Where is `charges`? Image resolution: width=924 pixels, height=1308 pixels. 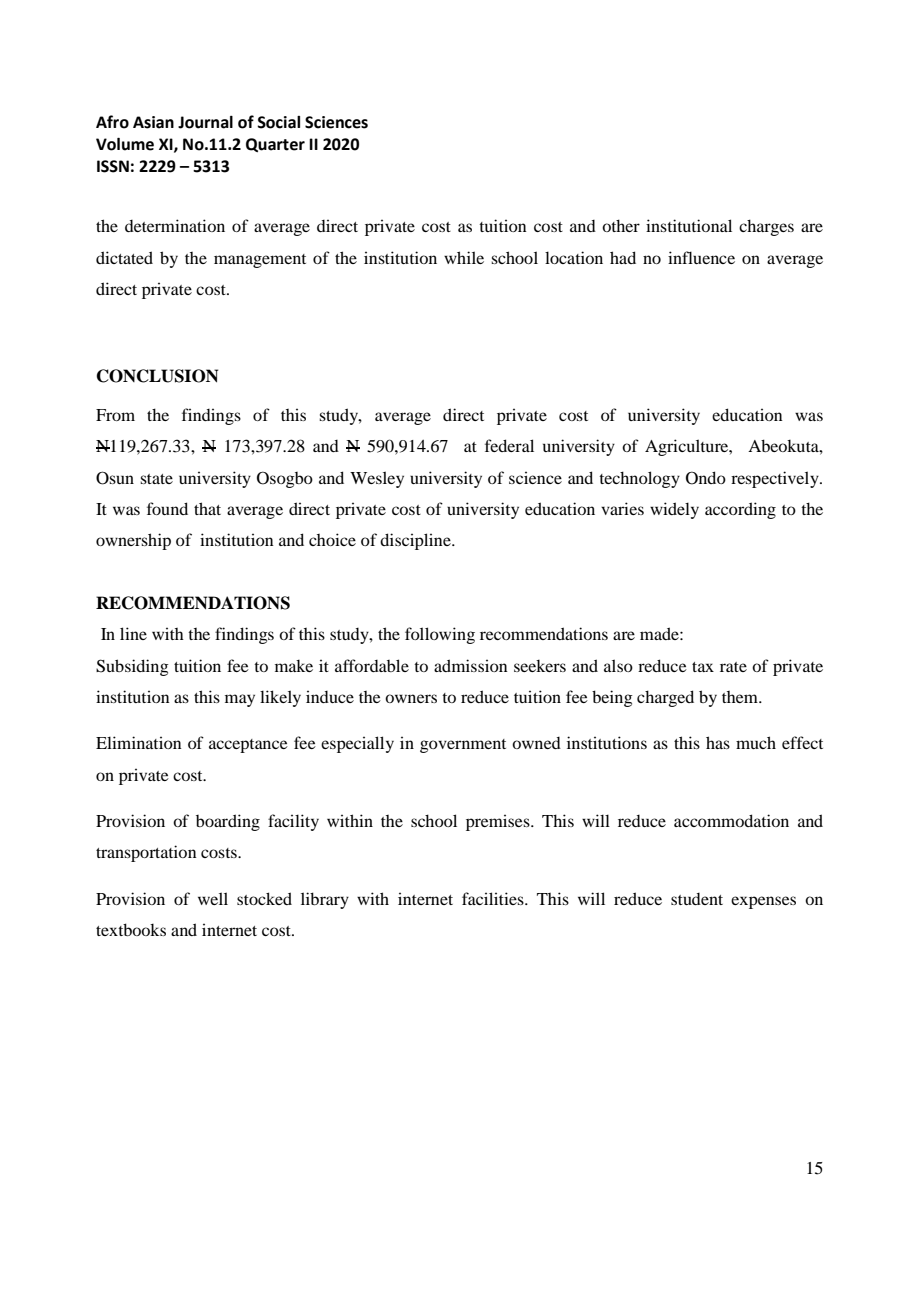 charges is located at coordinates (766, 227).
